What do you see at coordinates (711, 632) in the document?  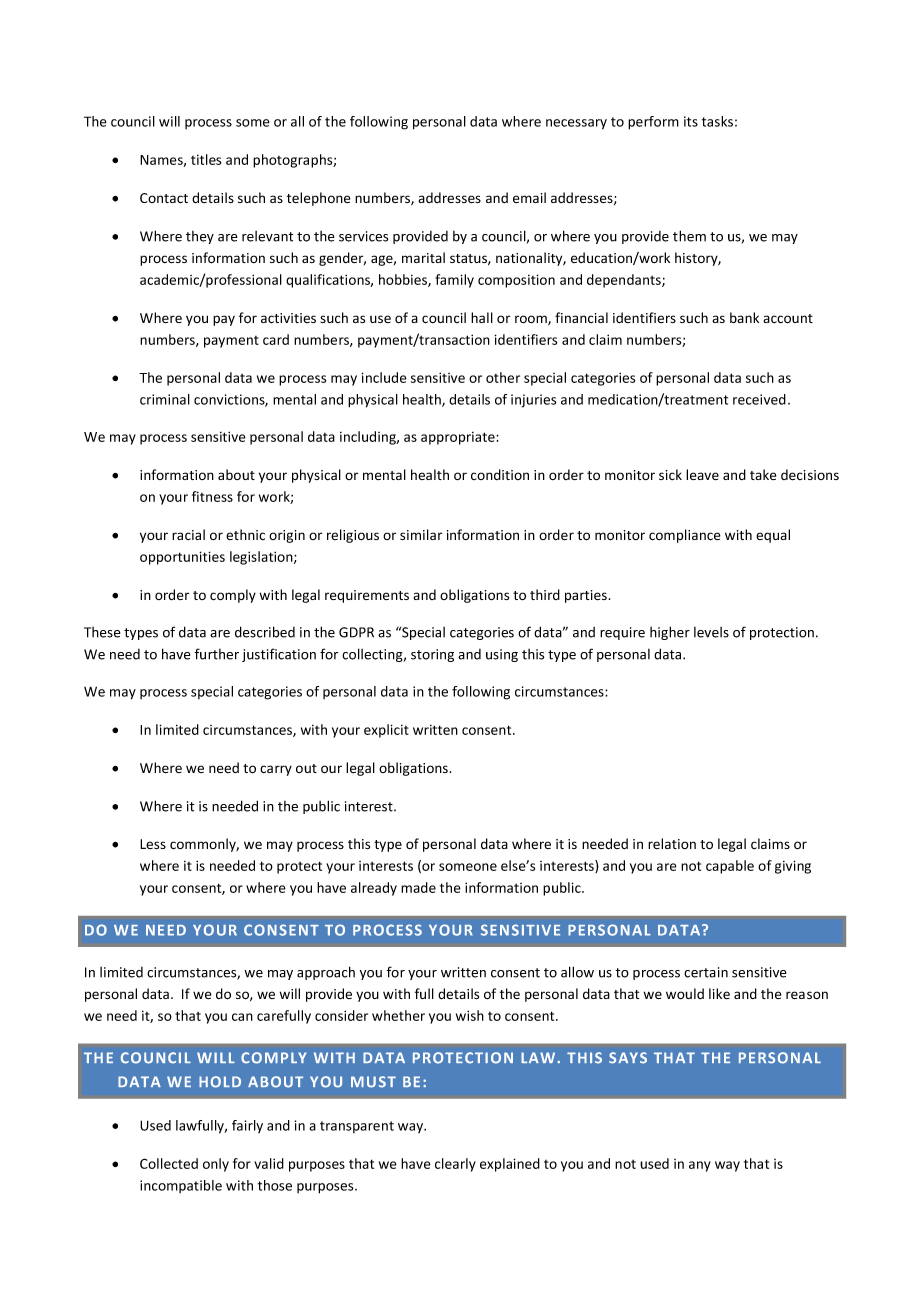 I see `levels` at bounding box center [711, 632].
